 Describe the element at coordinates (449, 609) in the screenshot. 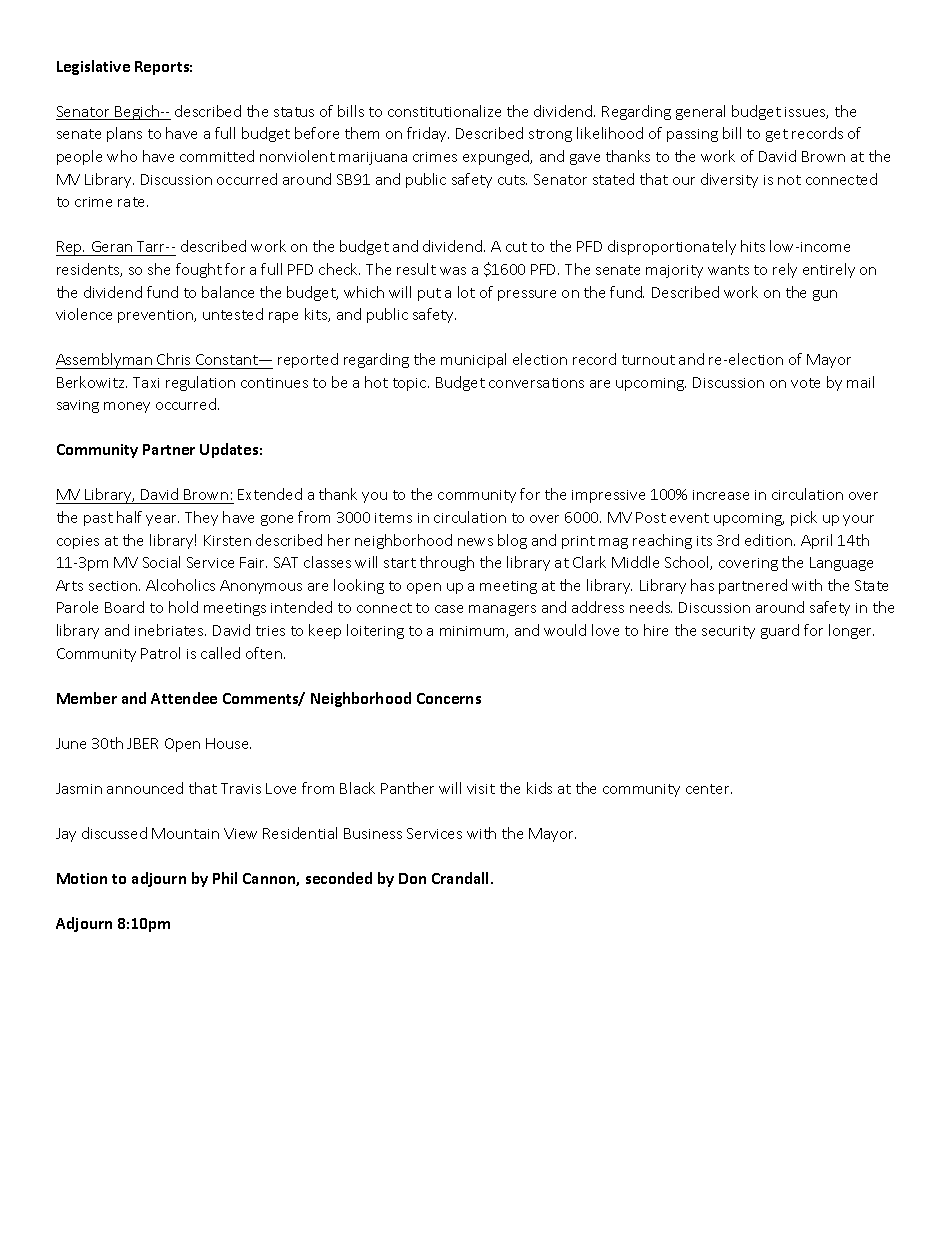

I see `case` at that location.
